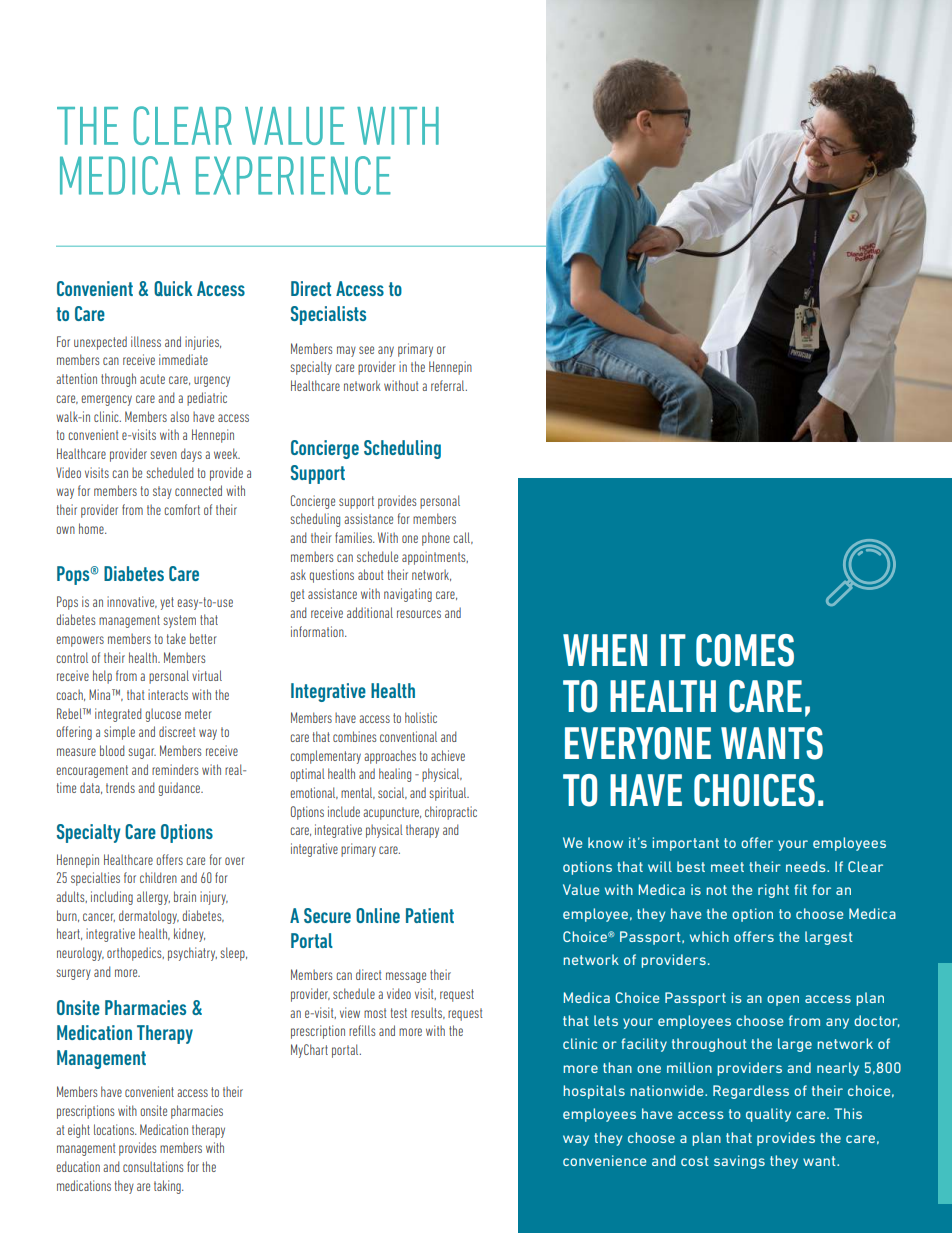 Image resolution: width=952 pixels, height=1233 pixels. I want to click on interacts, so click(168, 694).
